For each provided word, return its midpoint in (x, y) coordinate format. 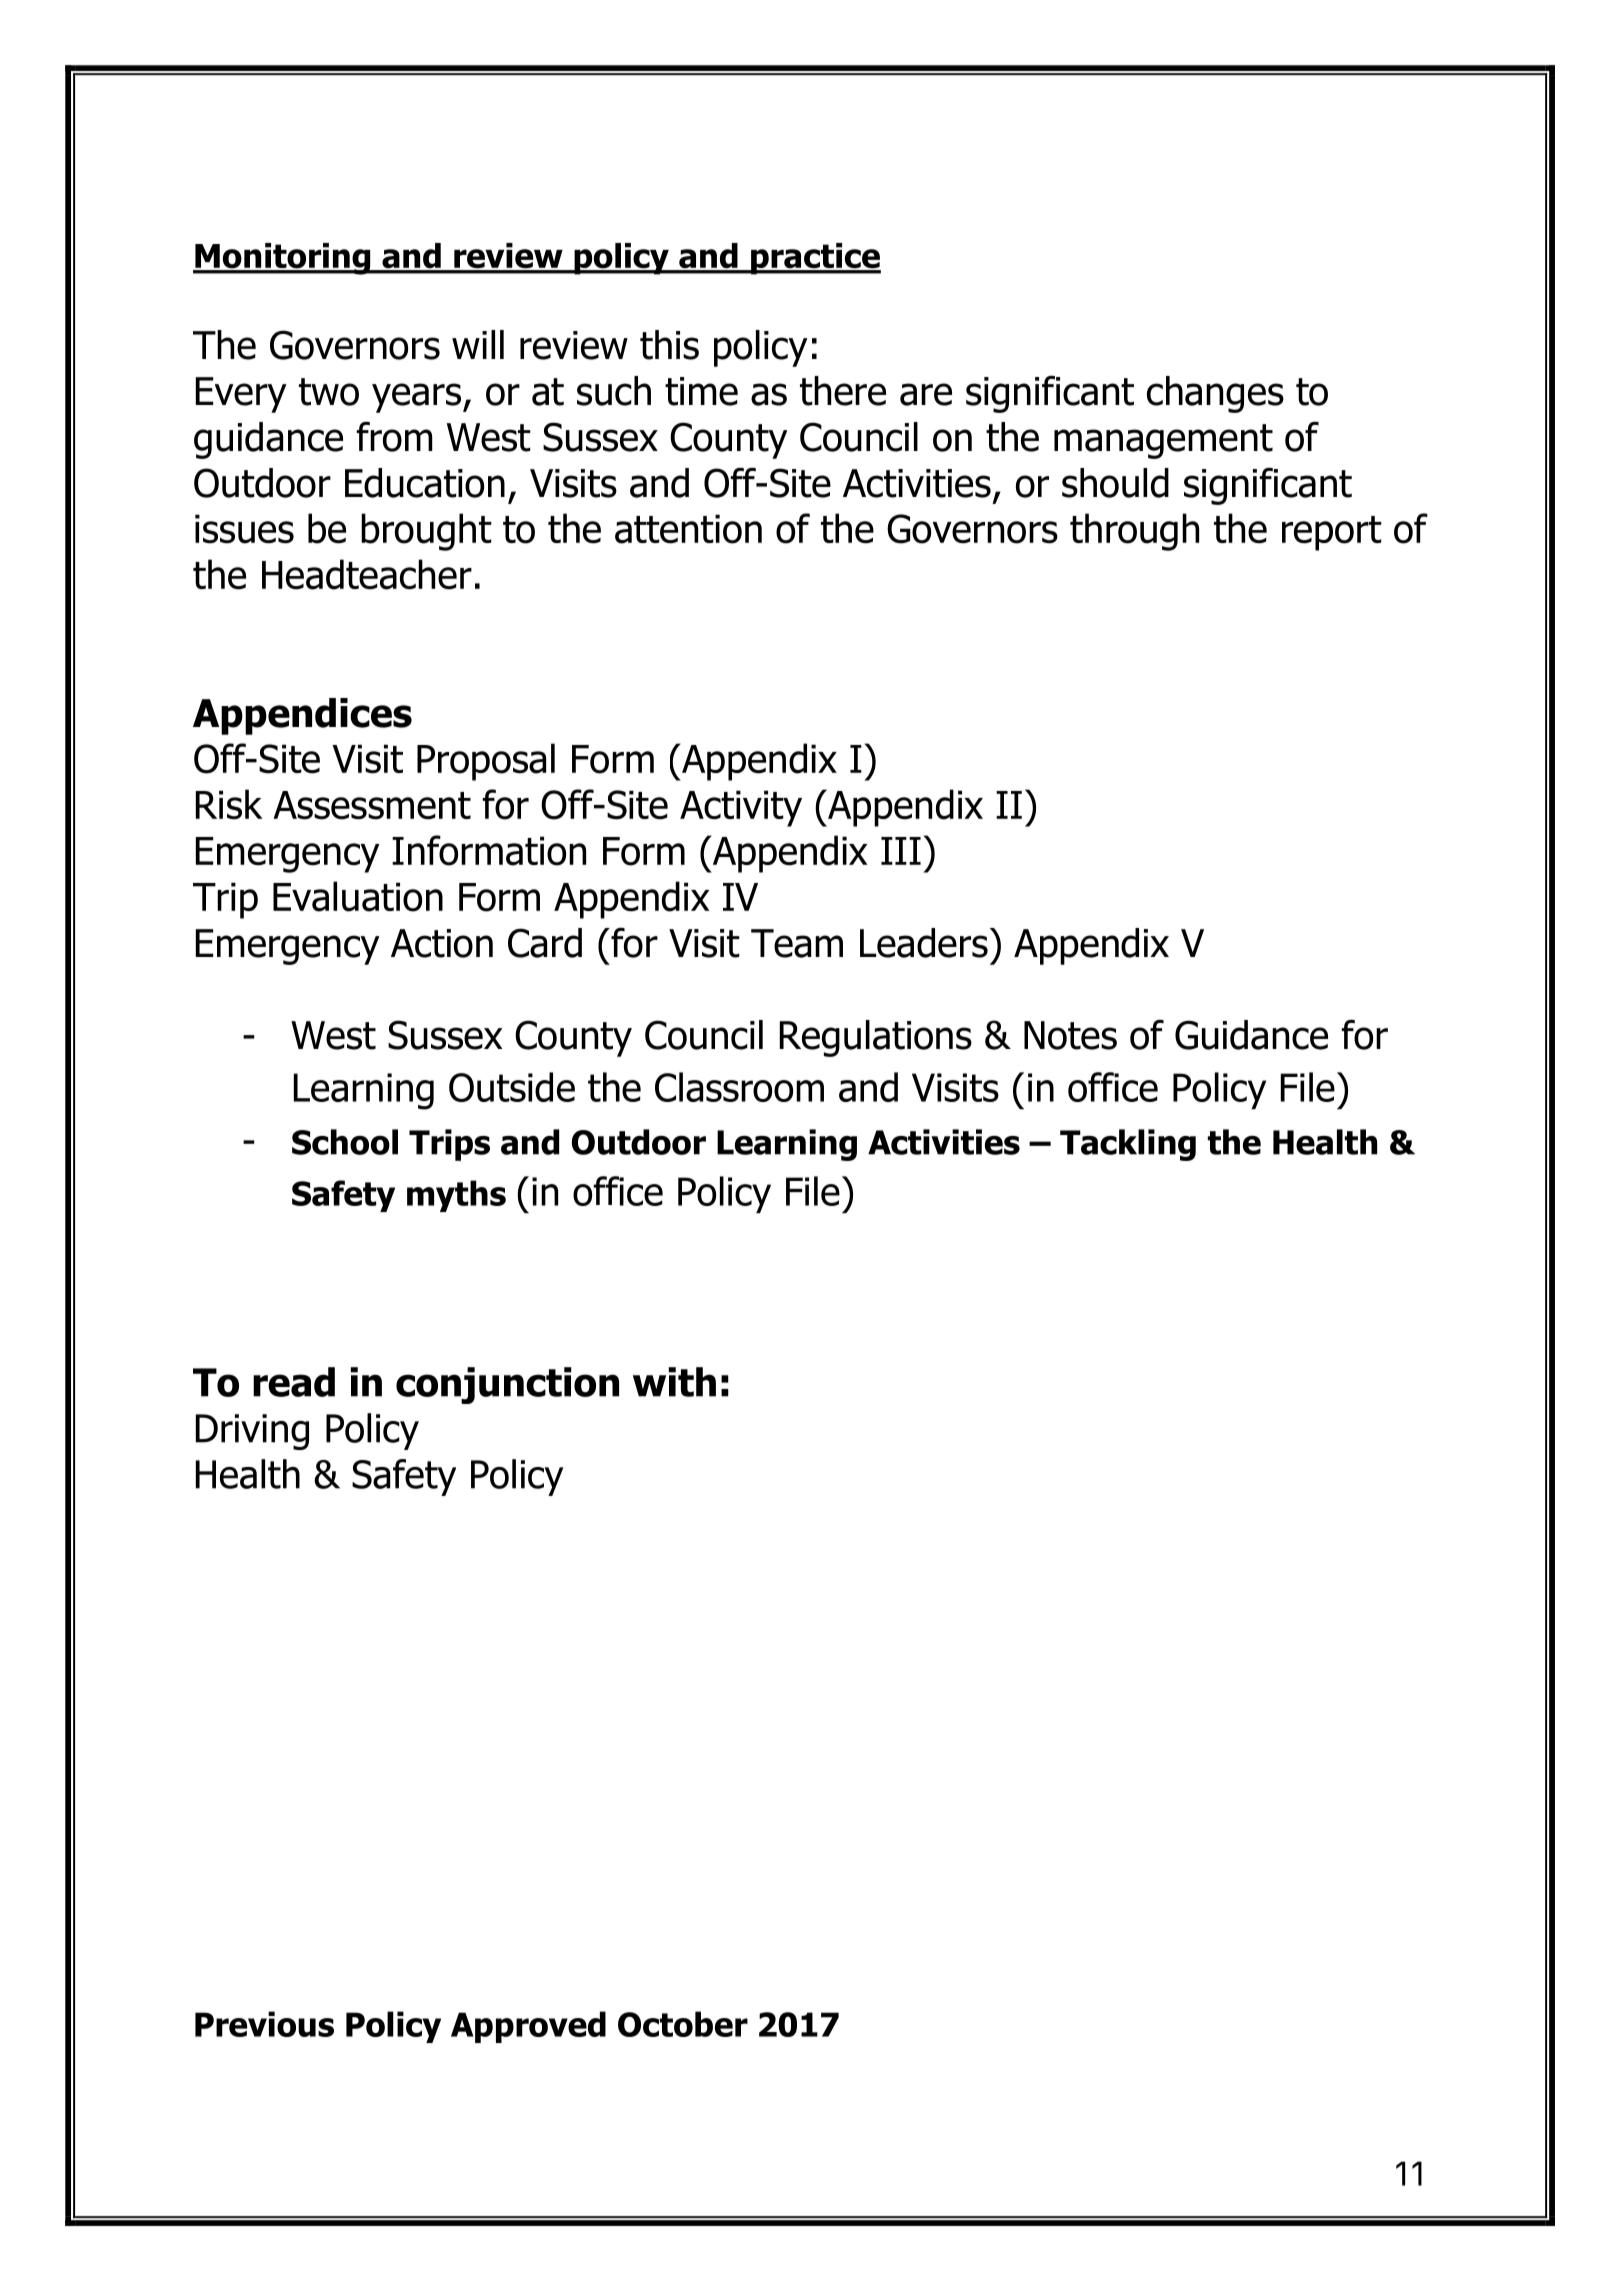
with (674, 1382)
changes (1215, 394)
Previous (264, 2024)
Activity (741, 808)
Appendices (302, 716)
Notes (1070, 1035)
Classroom (739, 1087)
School (345, 1142)
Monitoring (283, 259)
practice (815, 259)
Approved (528, 2027)
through (1134, 532)
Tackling (1128, 1145)
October (683, 2024)
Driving (252, 1432)
